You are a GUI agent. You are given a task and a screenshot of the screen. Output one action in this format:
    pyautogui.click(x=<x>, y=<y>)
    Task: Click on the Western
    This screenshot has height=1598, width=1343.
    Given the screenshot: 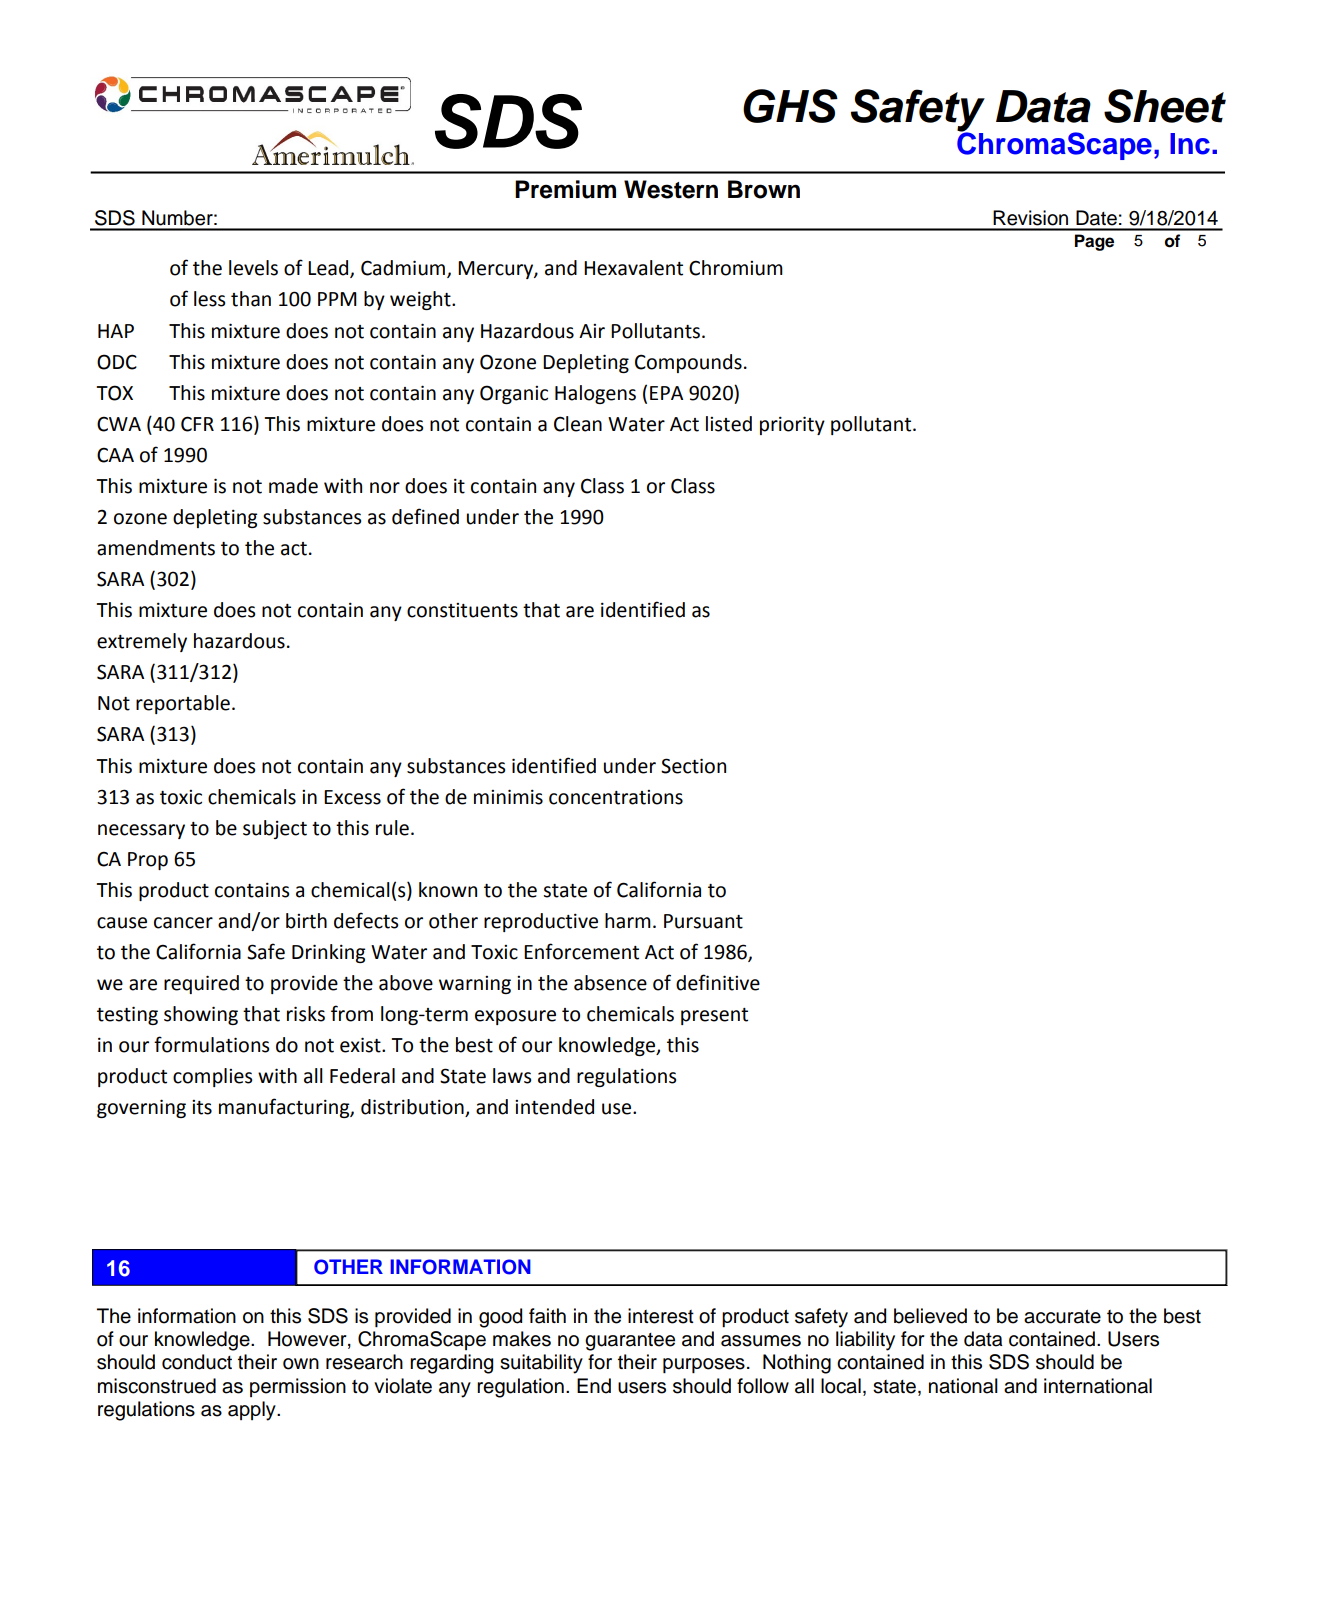 What is the action you would take?
    pyautogui.click(x=671, y=189)
